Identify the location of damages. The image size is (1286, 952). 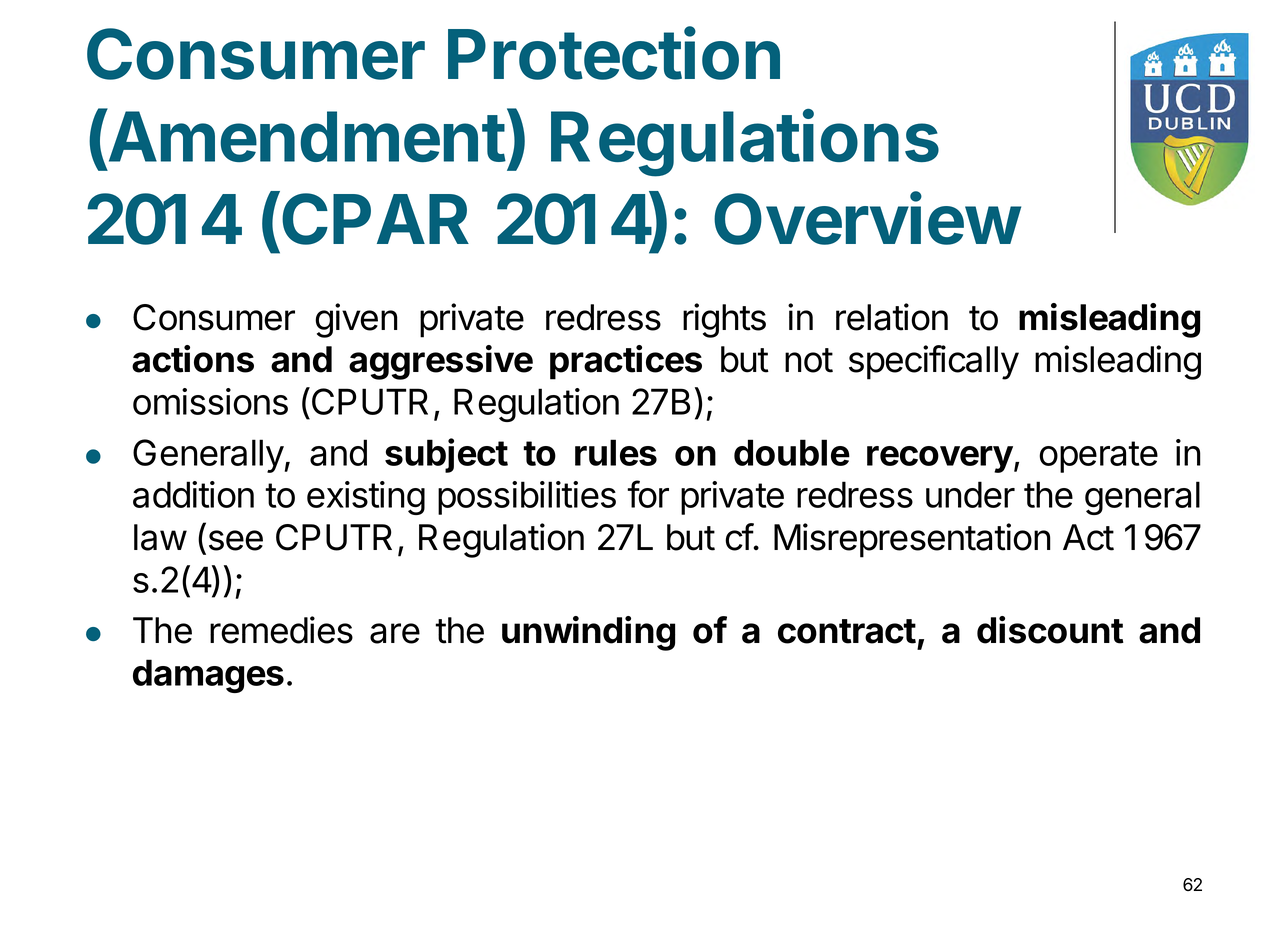
(208, 676).
